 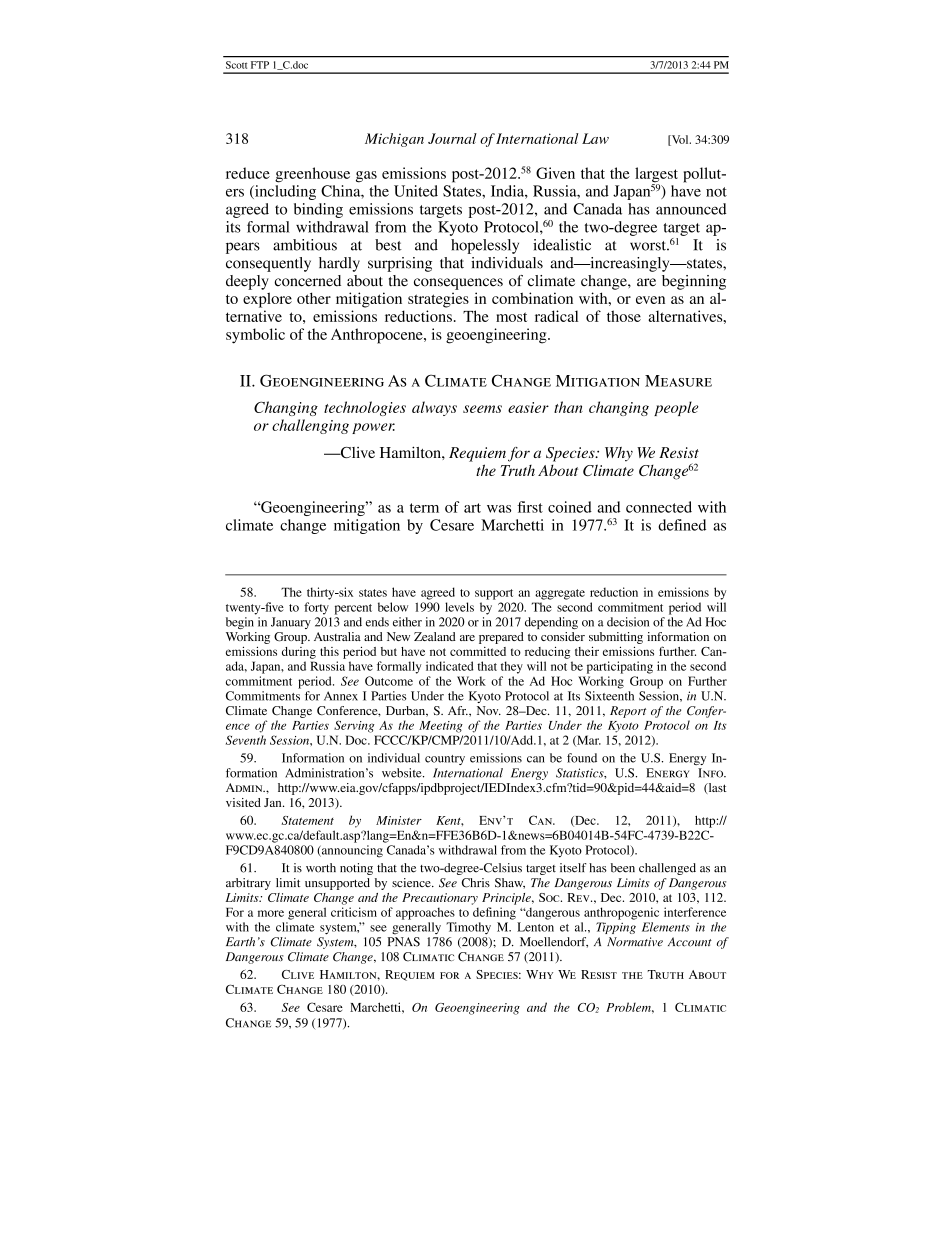 What do you see at coordinates (678, 381) in the screenshot?
I see `Measure` at bounding box center [678, 381].
